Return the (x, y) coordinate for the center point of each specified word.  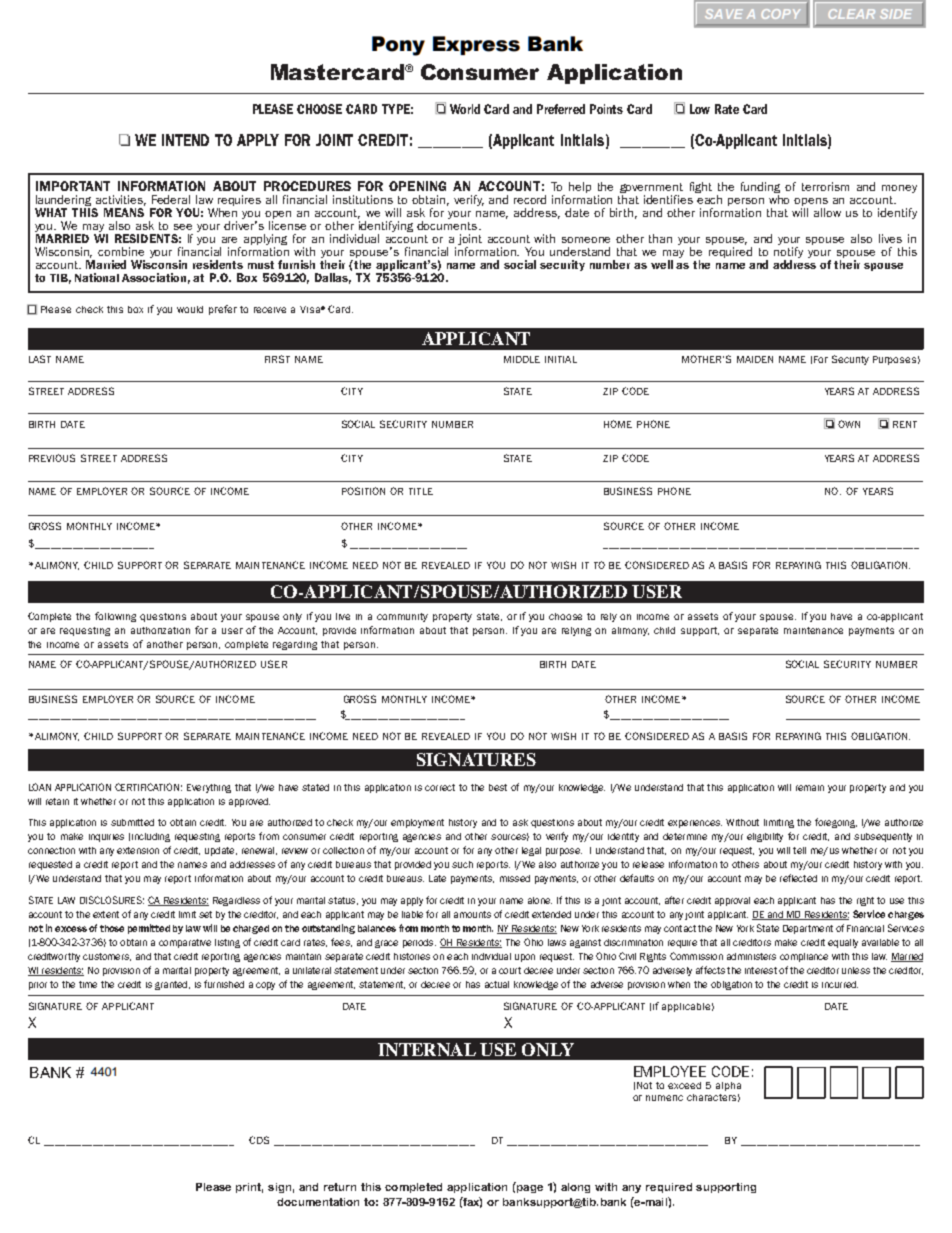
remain (810, 788)
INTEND (185, 140)
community (402, 617)
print (249, 1188)
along (575, 1188)
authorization (160, 630)
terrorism (825, 186)
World (465, 109)
